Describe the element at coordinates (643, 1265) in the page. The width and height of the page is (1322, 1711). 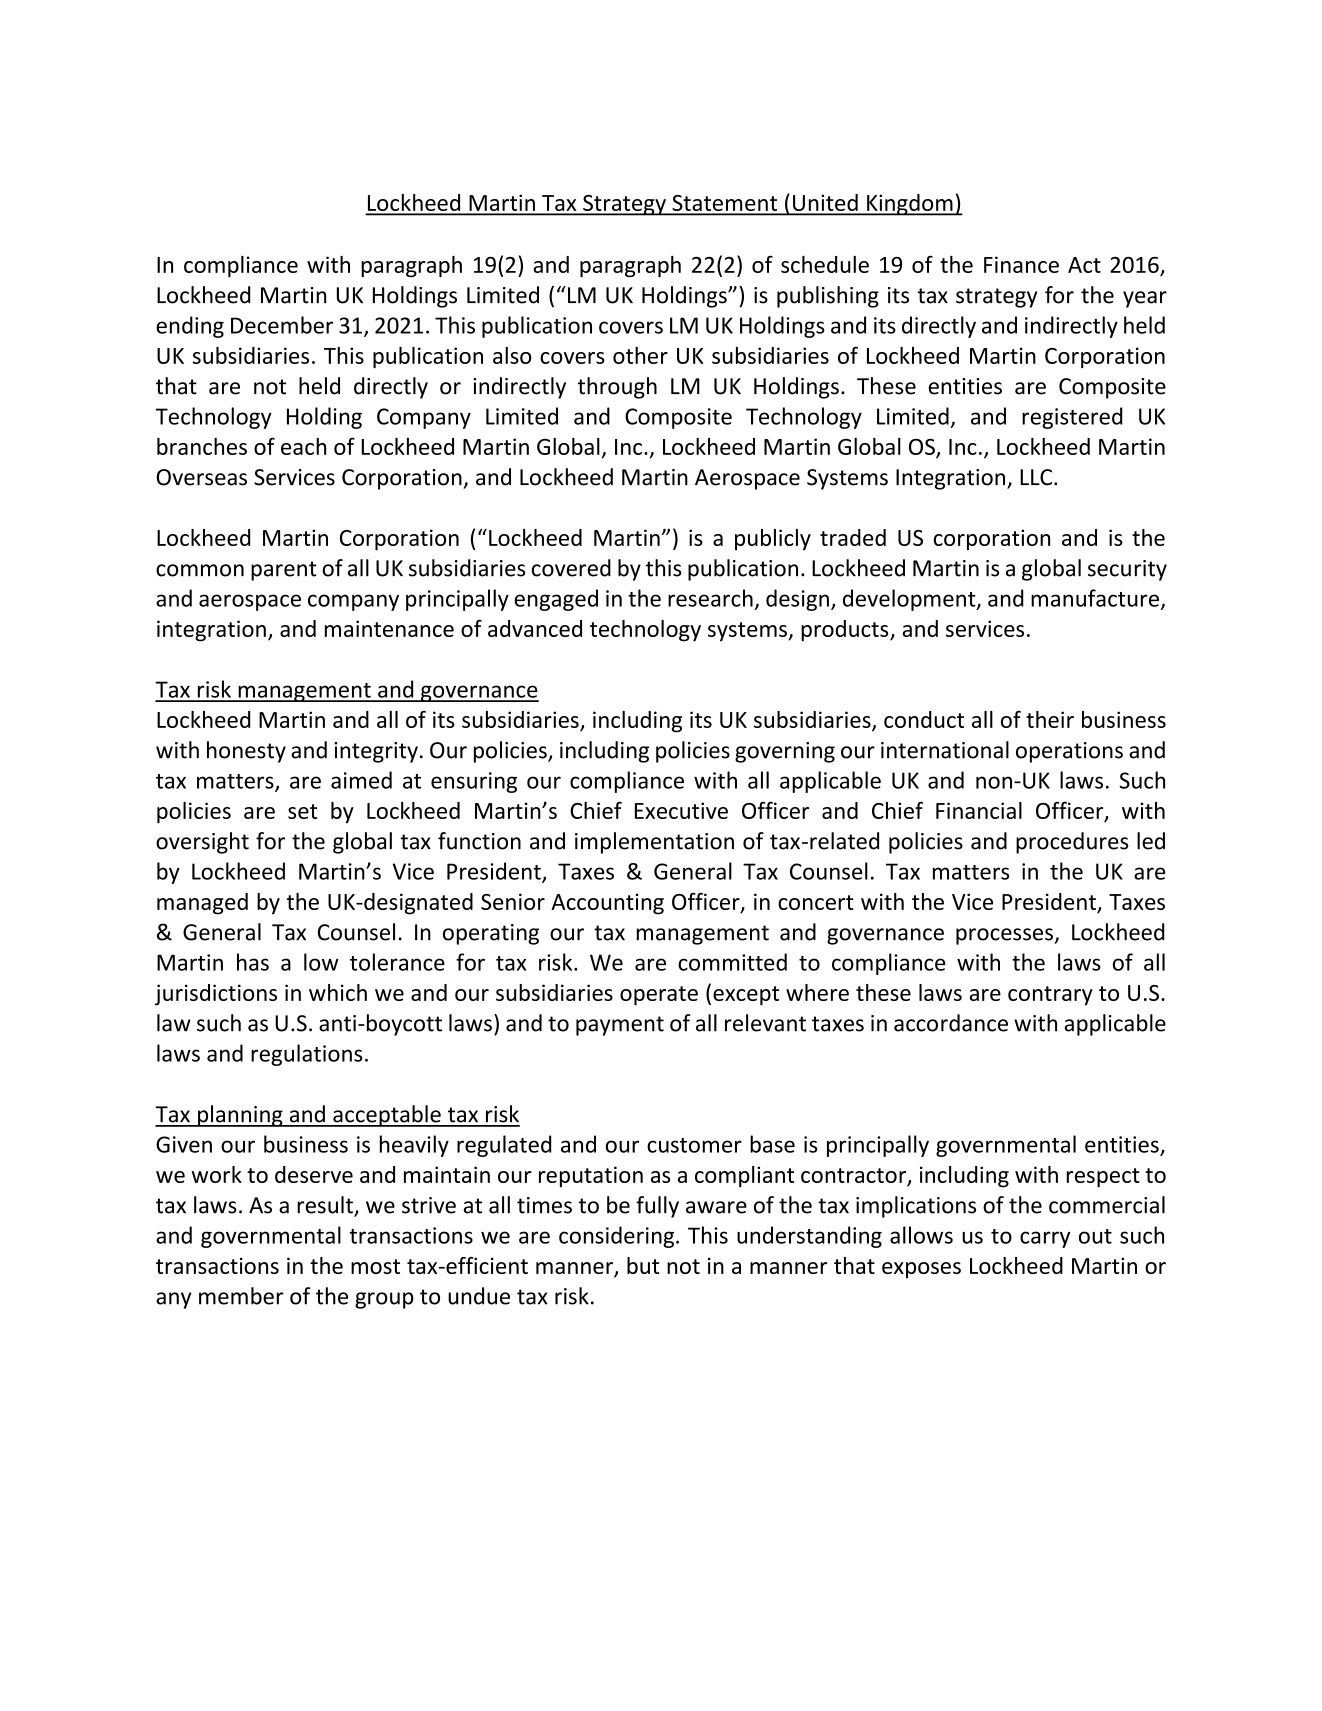
I see `but` at that location.
